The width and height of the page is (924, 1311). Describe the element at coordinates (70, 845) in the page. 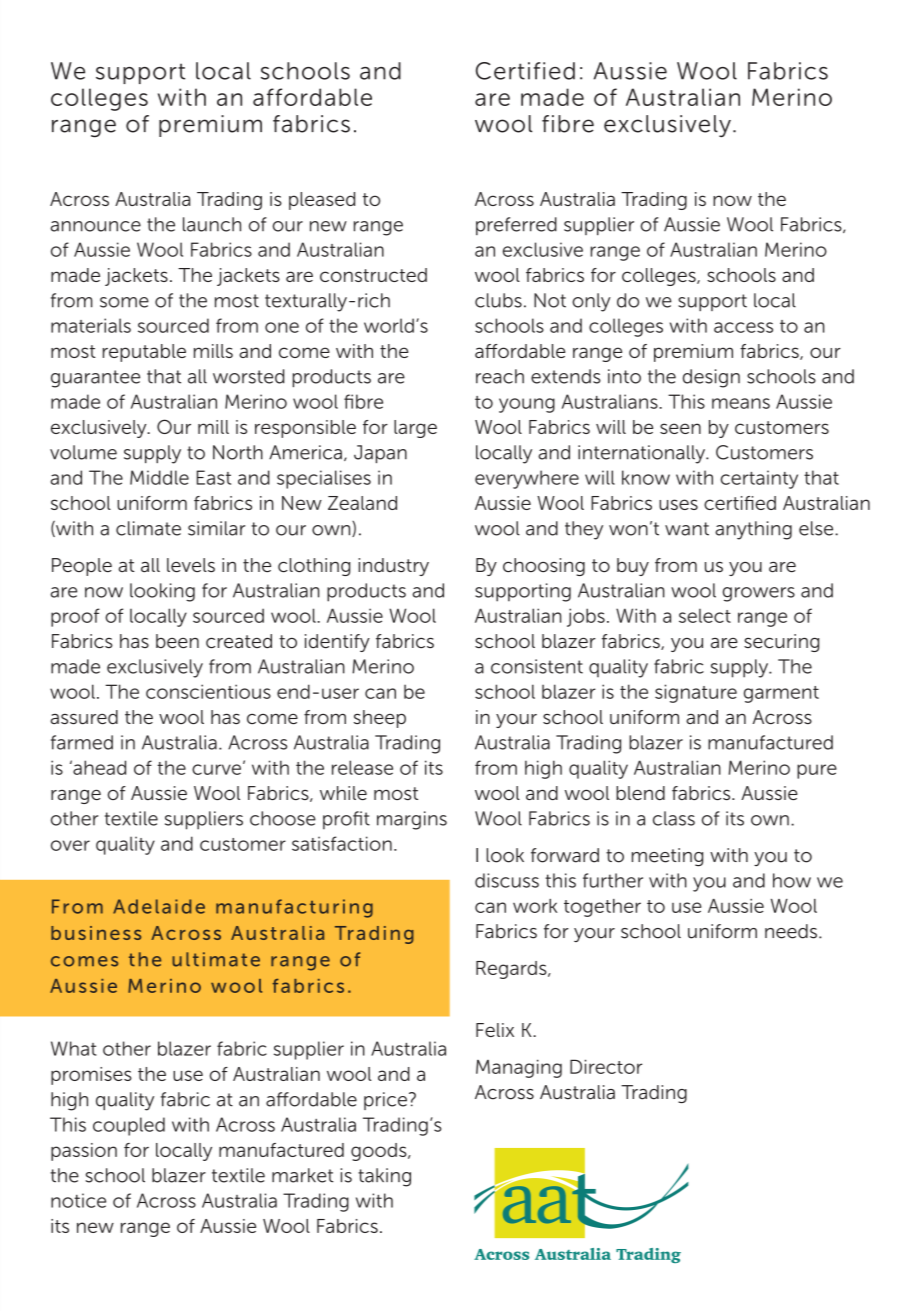

I see `over` at that location.
